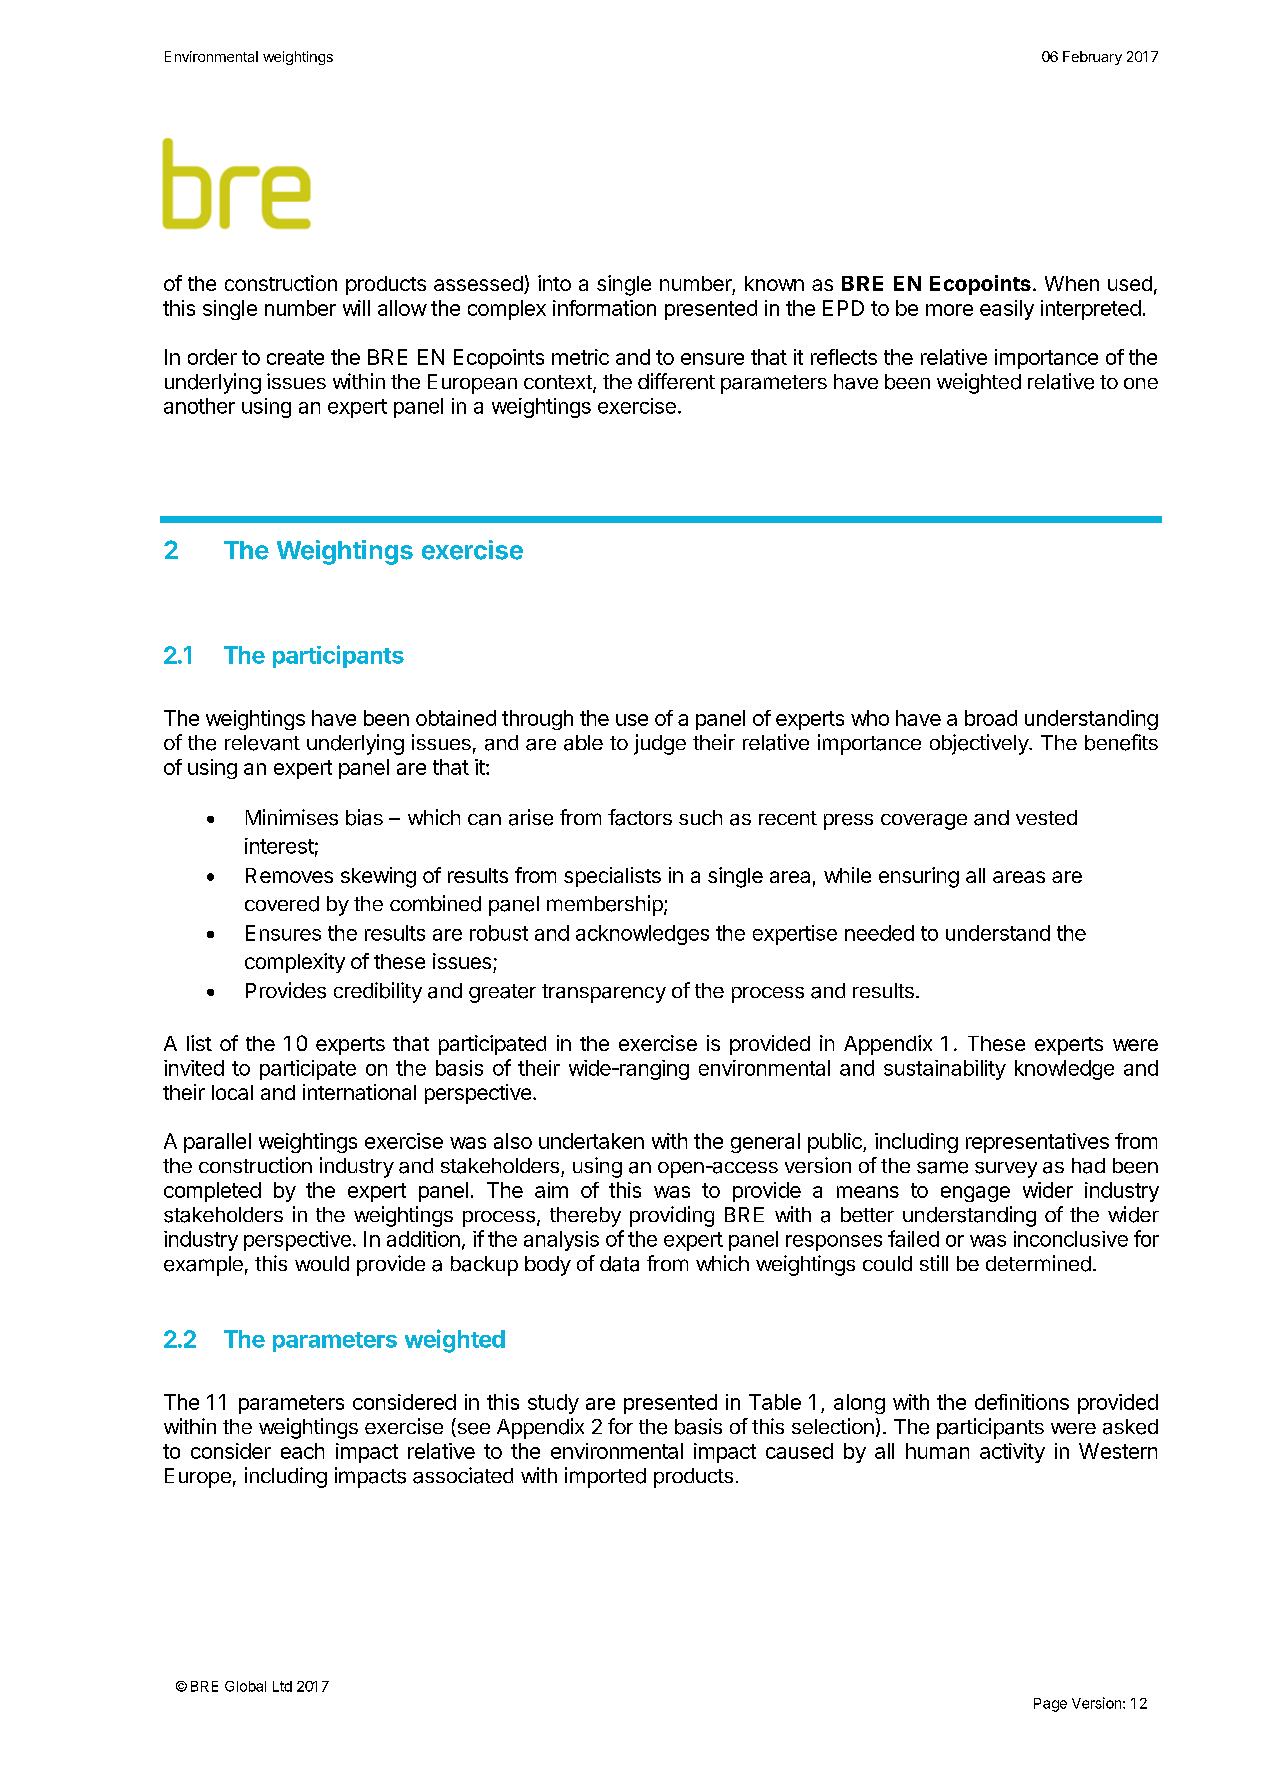  What do you see at coordinates (322, 1263) in the screenshot?
I see `would` at bounding box center [322, 1263].
